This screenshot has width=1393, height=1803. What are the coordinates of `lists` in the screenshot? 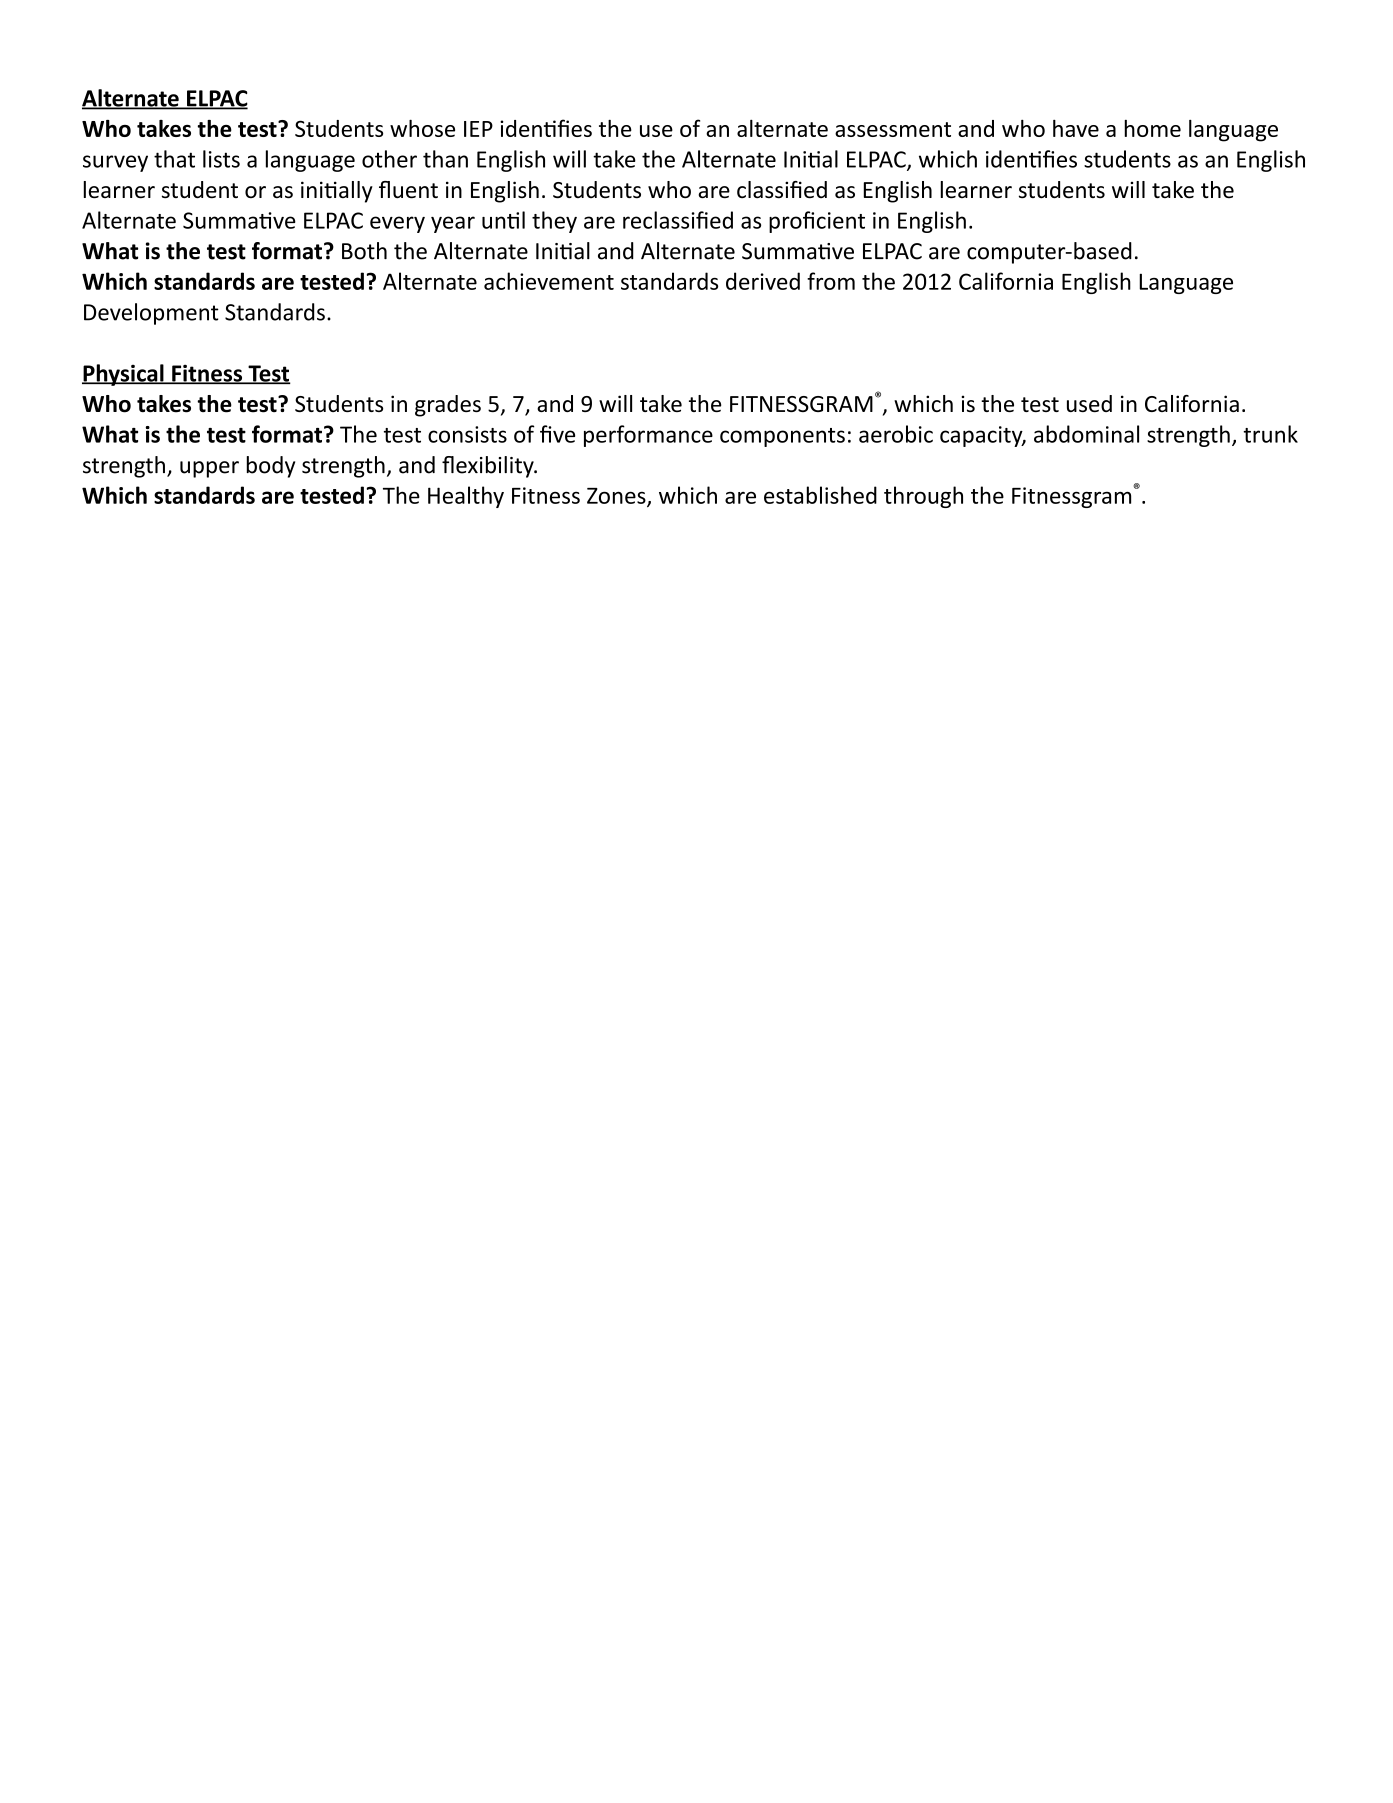 It's located at (221, 159).
